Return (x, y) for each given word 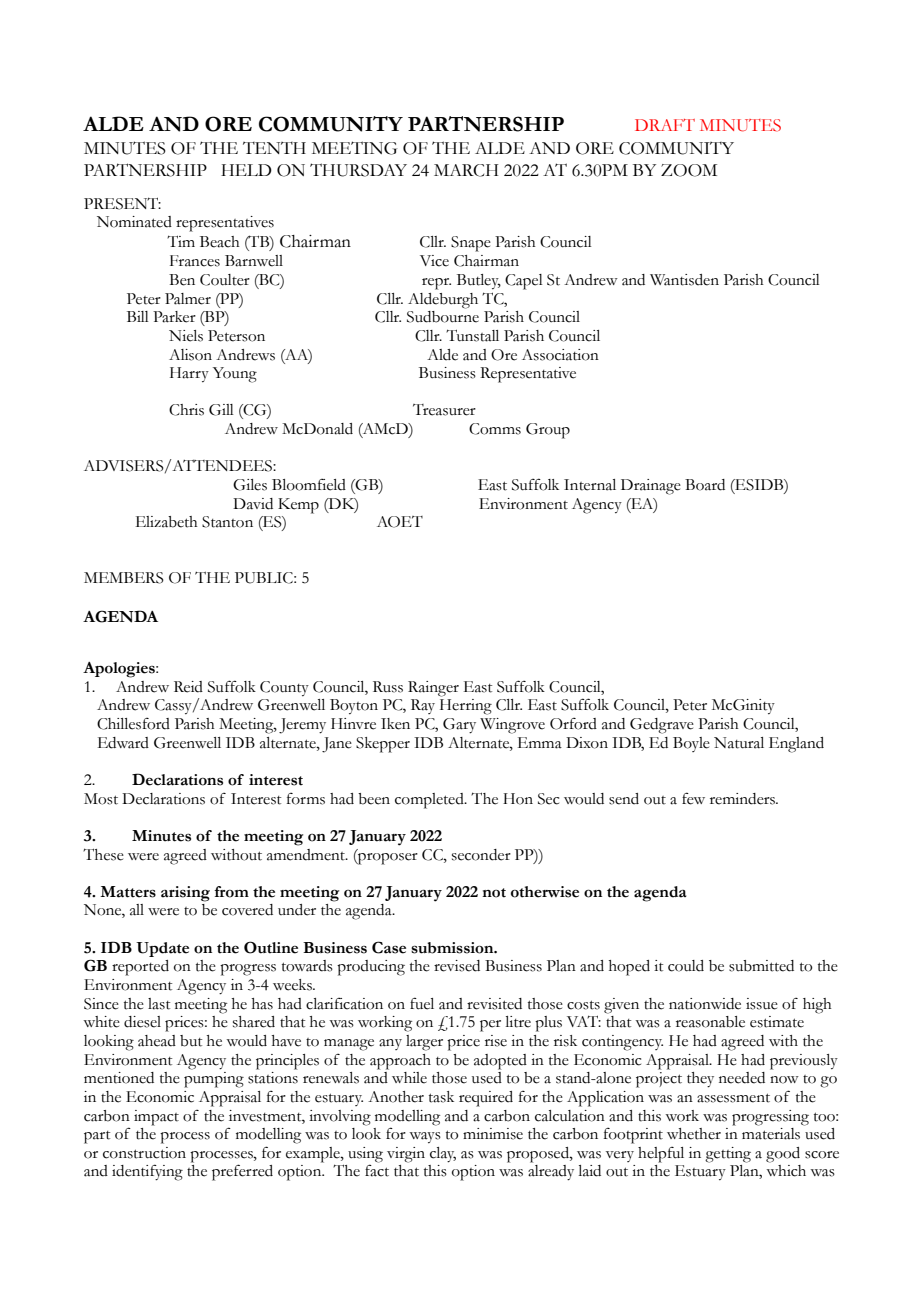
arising (185, 894)
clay (443, 1155)
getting (728, 1155)
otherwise (545, 892)
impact (156, 1118)
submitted (761, 966)
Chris (186, 410)
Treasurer (444, 410)
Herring (466, 707)
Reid (188, 687)
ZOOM (689, 170)
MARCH (466, 170)
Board (705, 485)
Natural (739, 743)
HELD (246, 170)
